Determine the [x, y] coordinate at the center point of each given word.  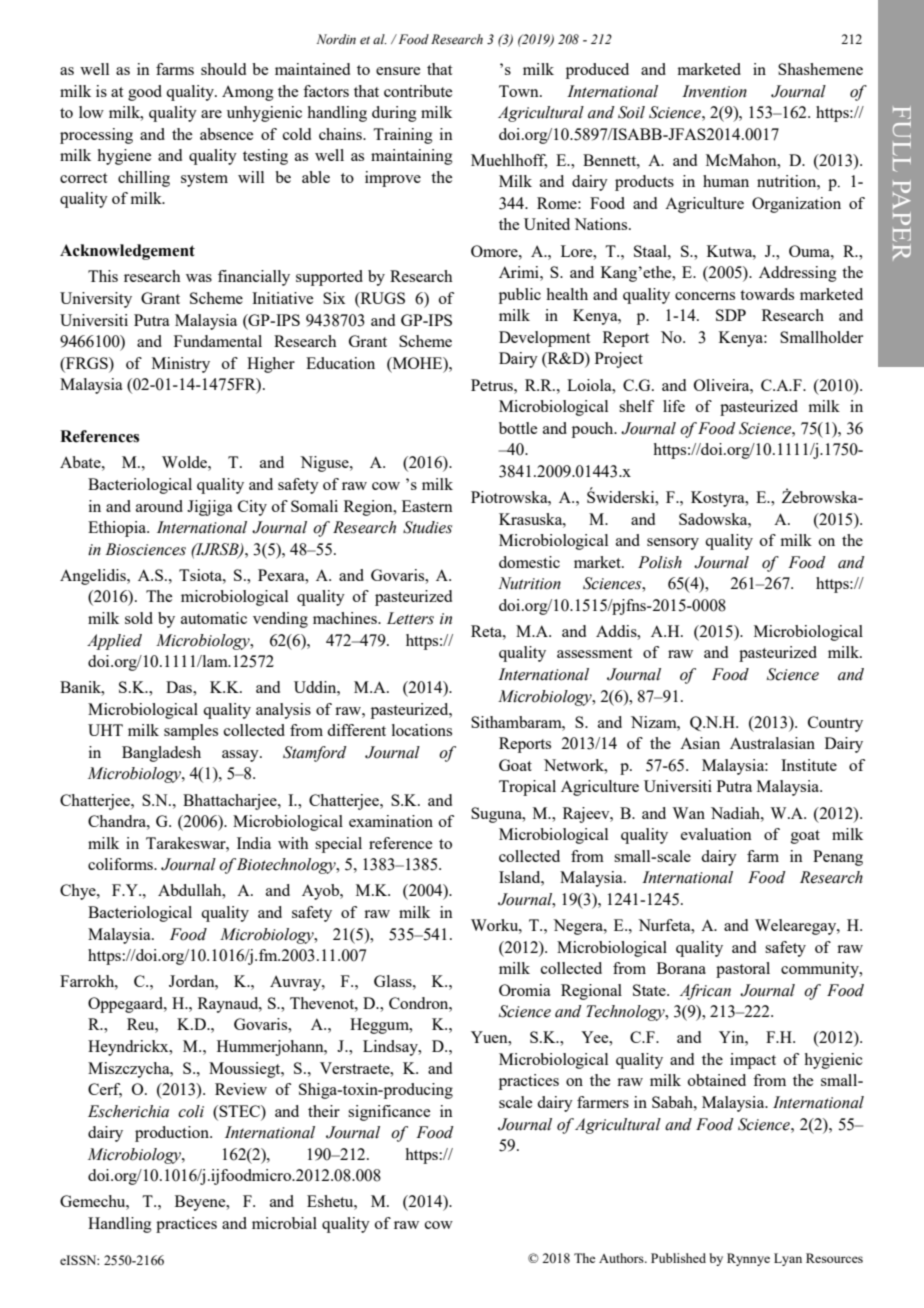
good [145, 93]
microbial [284, 1223]
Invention [714, 91]
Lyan [788, 1259]
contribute [418, 91]
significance [389, 1113]
